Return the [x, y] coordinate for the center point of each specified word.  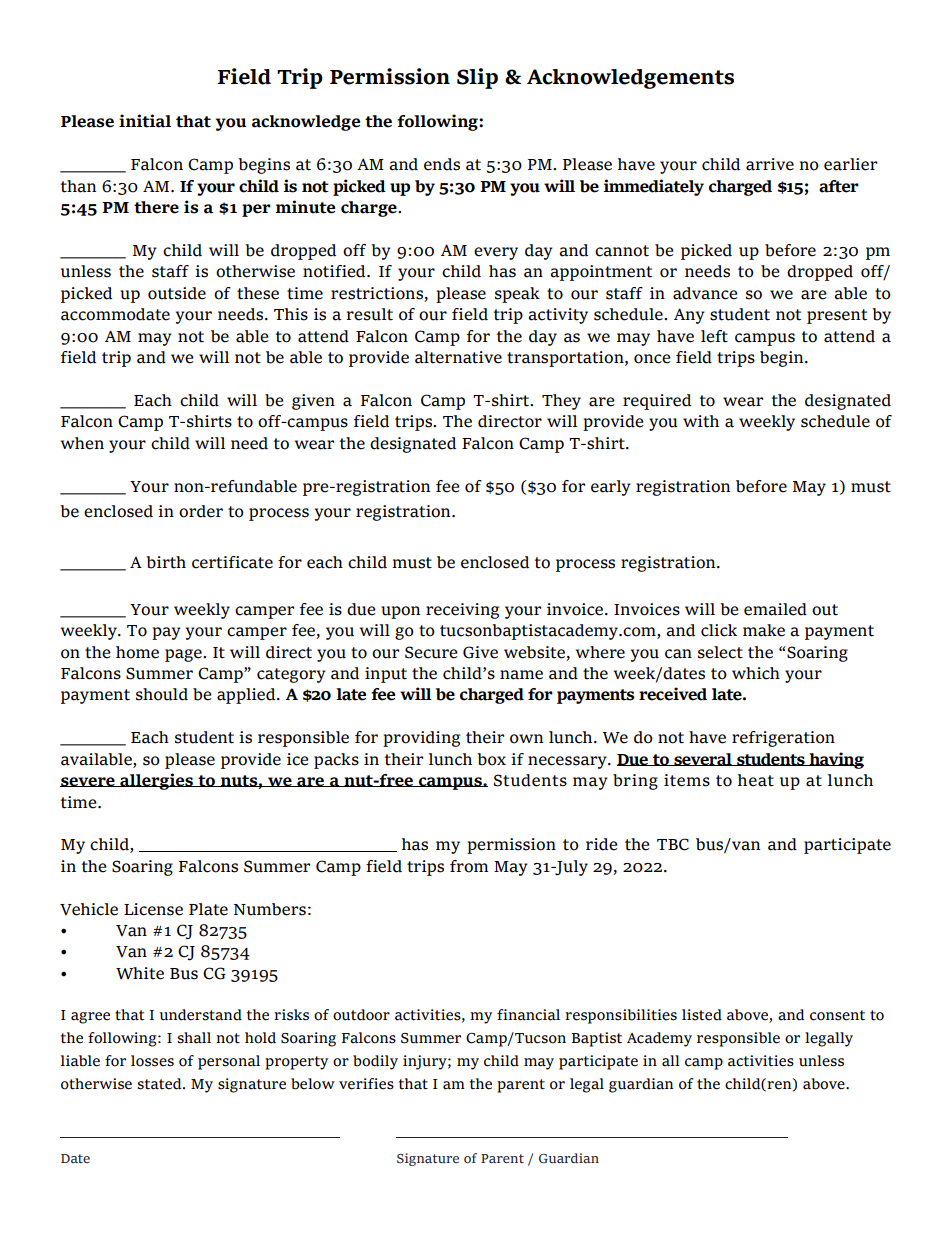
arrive [770, 164]
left [714, 336]
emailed [775, 609]
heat [756, 780]
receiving [462, 611]
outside [177, 293]
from [469, 866]
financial [528, 1015]
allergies [156, 781]
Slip [477, 78]
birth [166, 562]
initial [145, 121]
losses [152, 1061]
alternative [458, 357]
